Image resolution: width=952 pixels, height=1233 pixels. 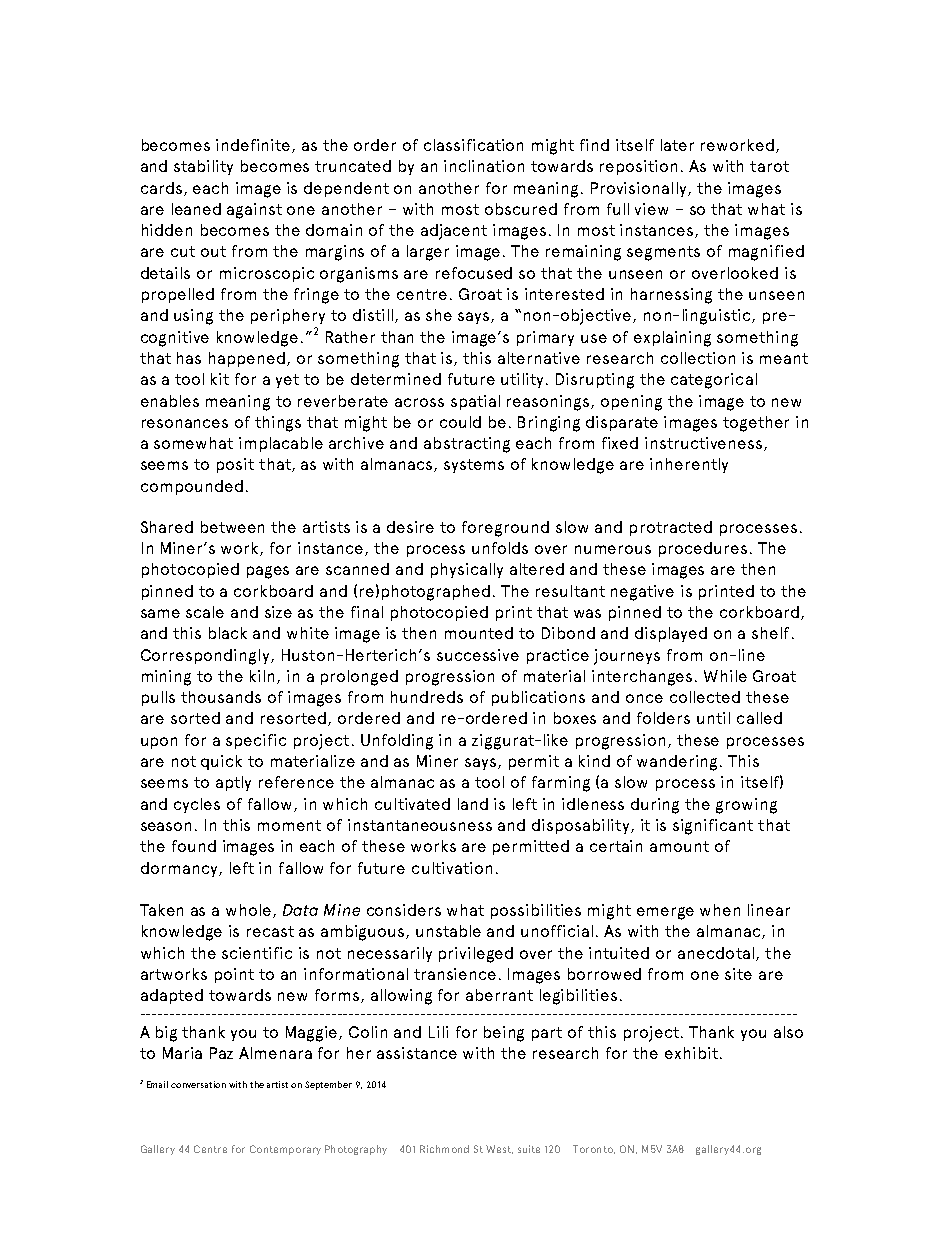 What do you see at coordinates (691, 1053) in the screenshot?
I see `exhibit` at bounding box center [691, 1053].
